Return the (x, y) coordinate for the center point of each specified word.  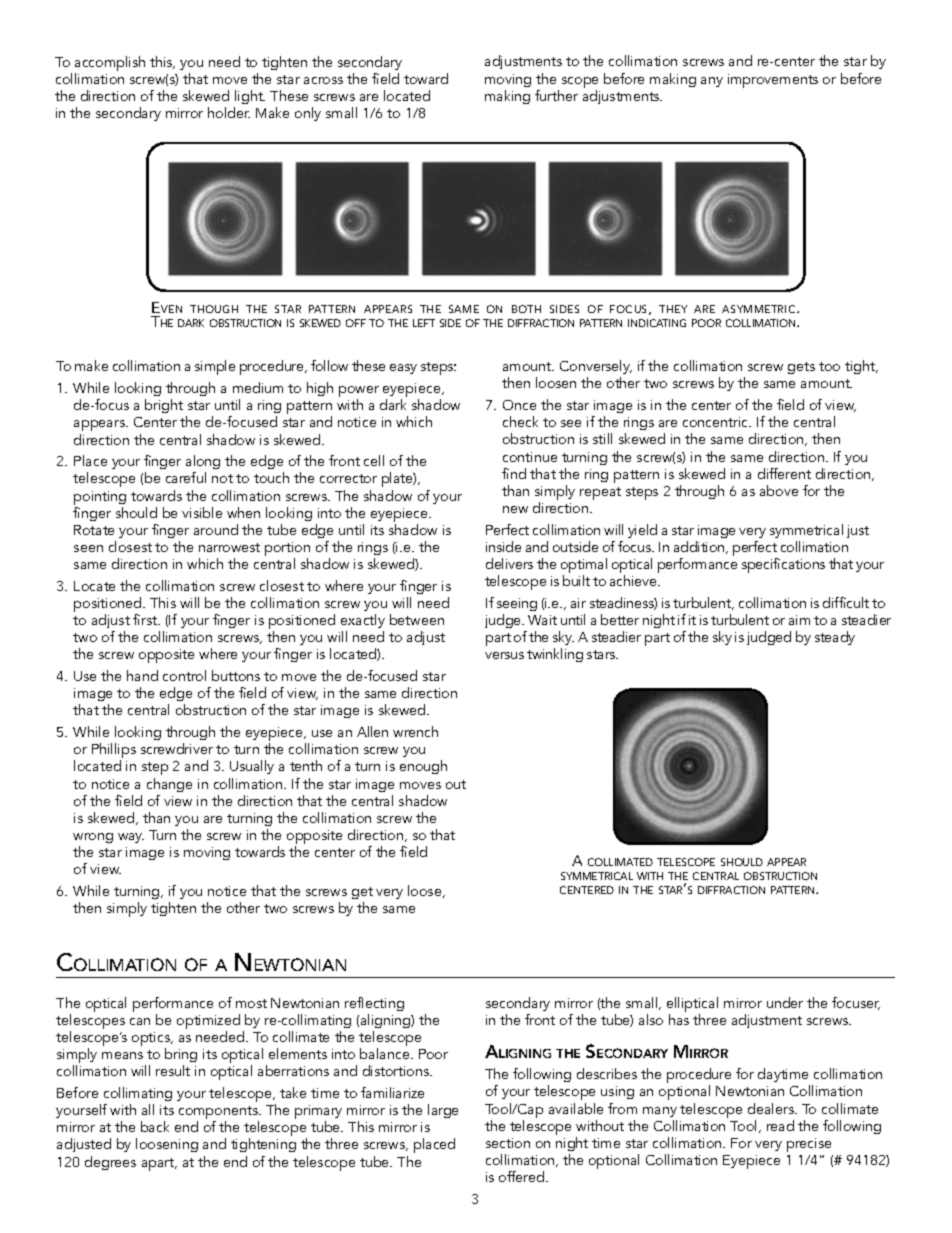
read (780, 1125)
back (155, 1126)
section (508, 1143)
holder (229, 112)
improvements (773, 81)
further (556, 95)
